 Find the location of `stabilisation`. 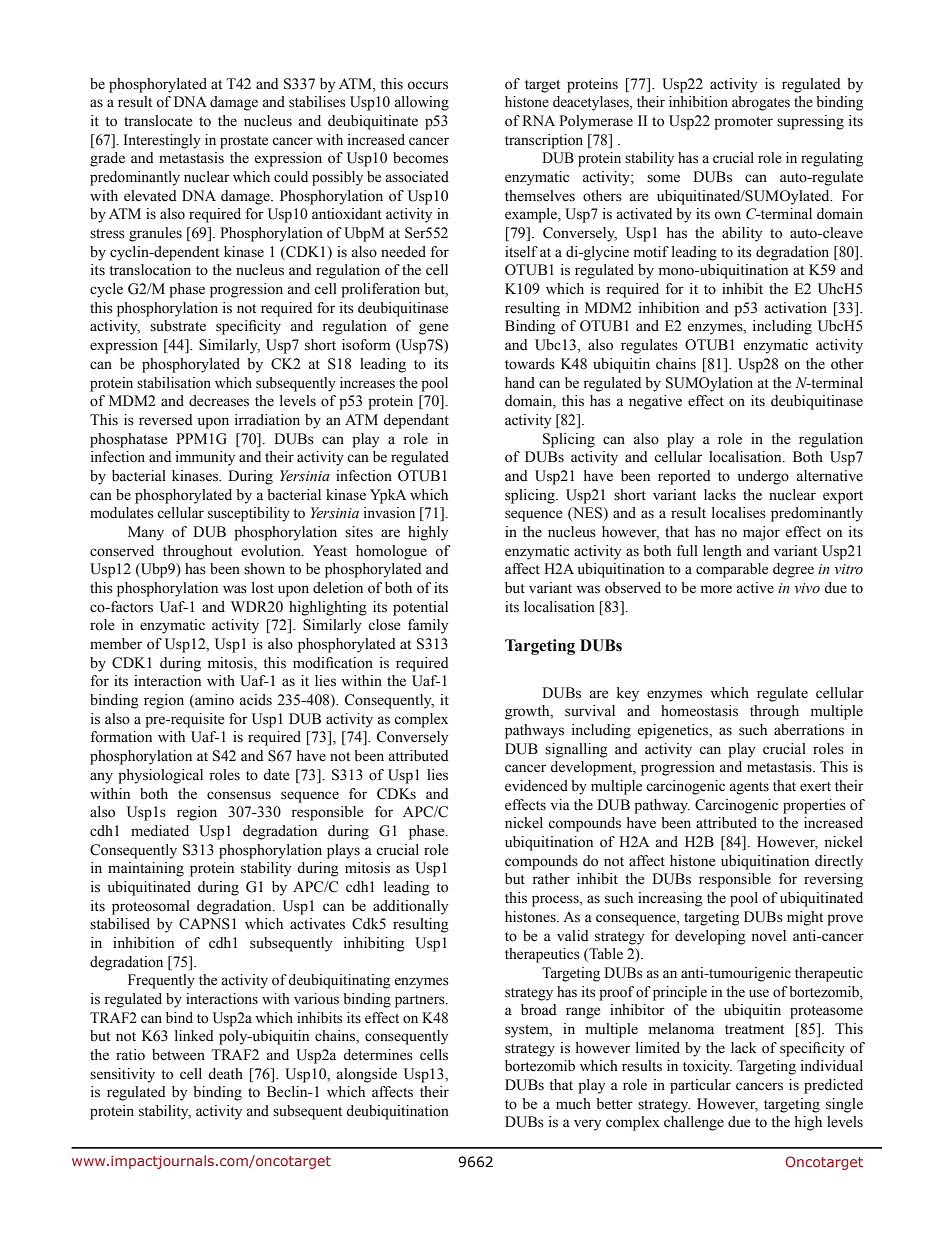

stabilisation is located at coordinates (174, 383).
